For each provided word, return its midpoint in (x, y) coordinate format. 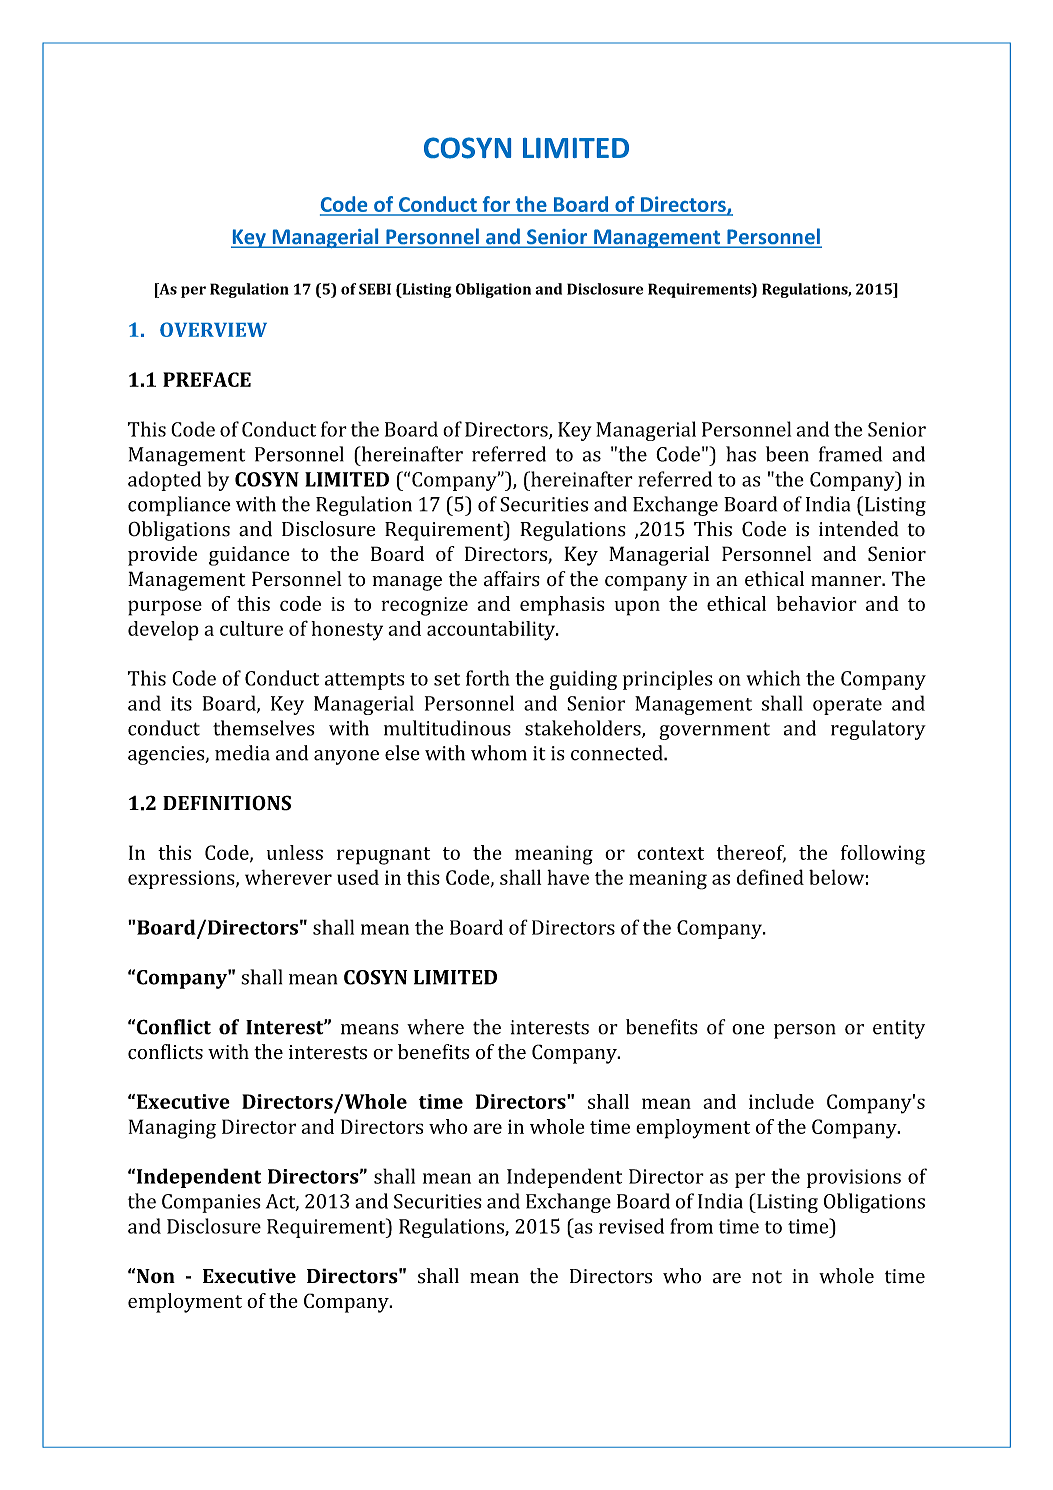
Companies (211, 1203)
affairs (512, 579)
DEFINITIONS (227, 803)
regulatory (878, 730)
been (787, 454)
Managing (172, 1129)
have (568, 877)
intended (859, 529)
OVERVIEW (213, 329)
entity (899, 1029)
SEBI (375, 289)
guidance (249, 556)
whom (499, 753)
